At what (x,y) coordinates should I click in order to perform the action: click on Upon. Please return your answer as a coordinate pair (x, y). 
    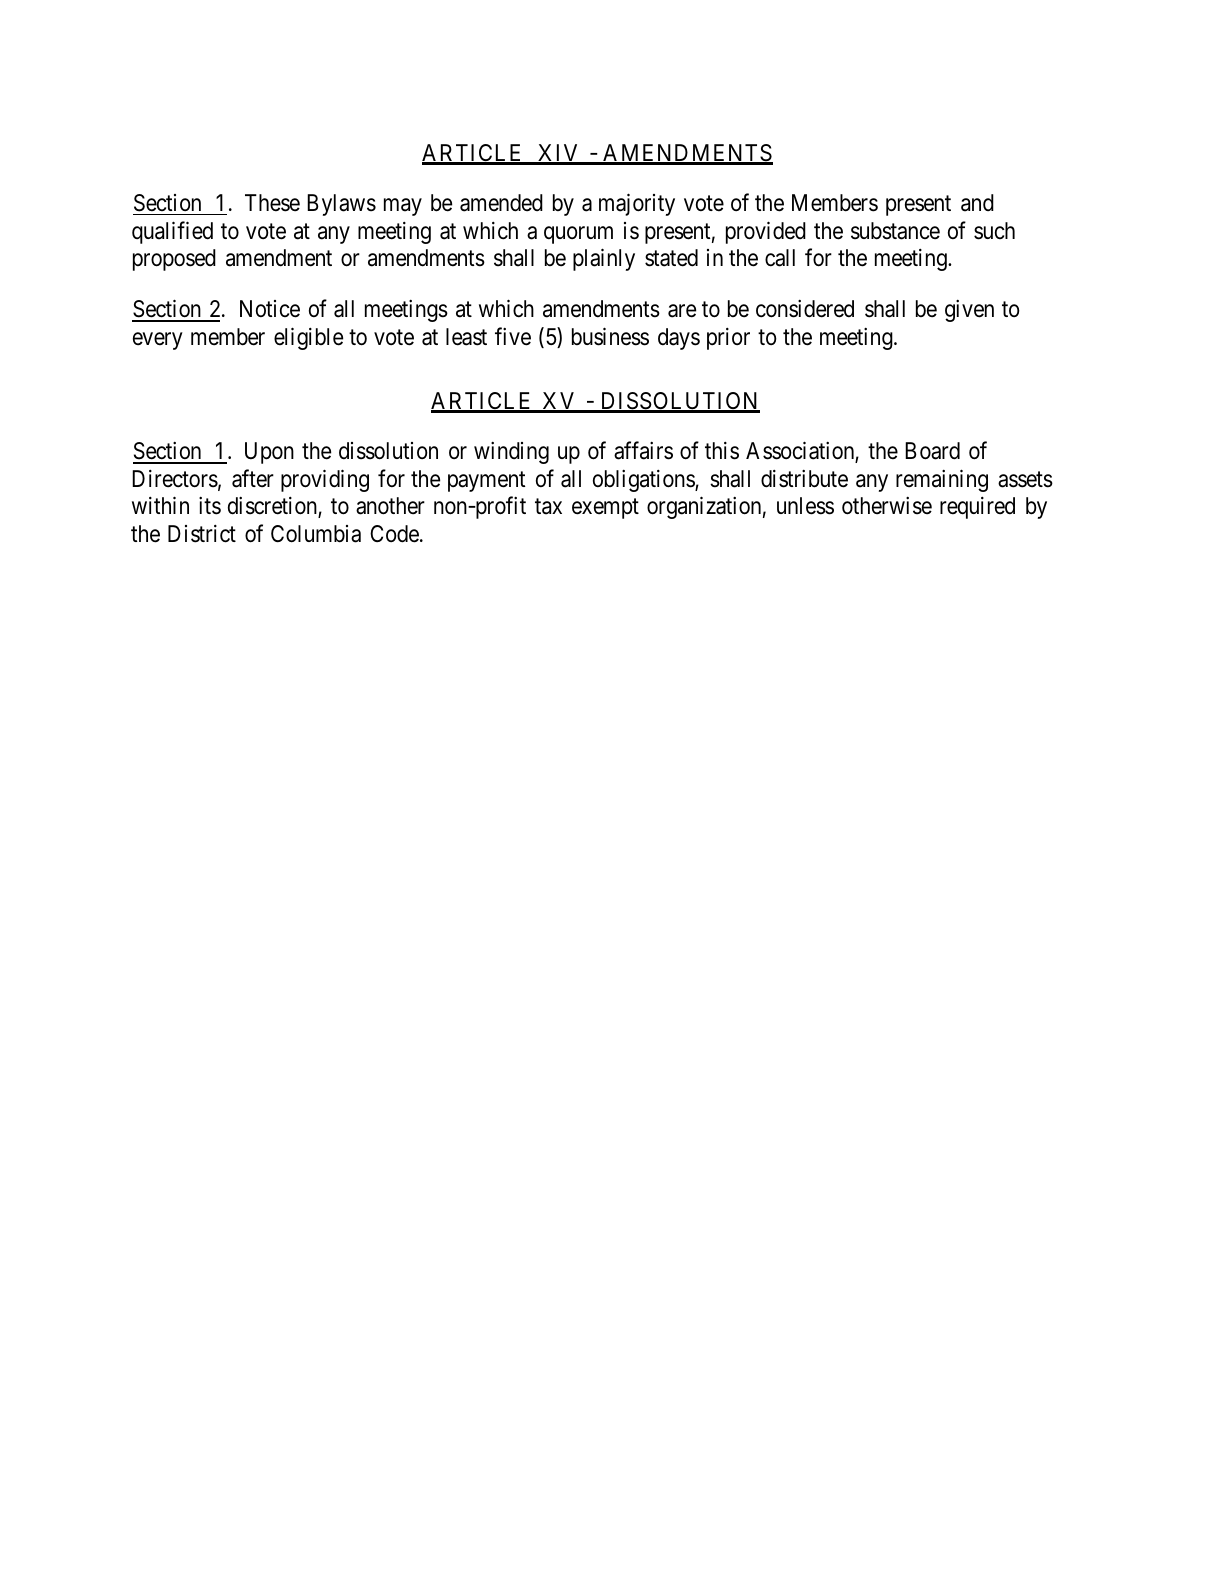
    Looking at the image, I should click on (269, 453).
